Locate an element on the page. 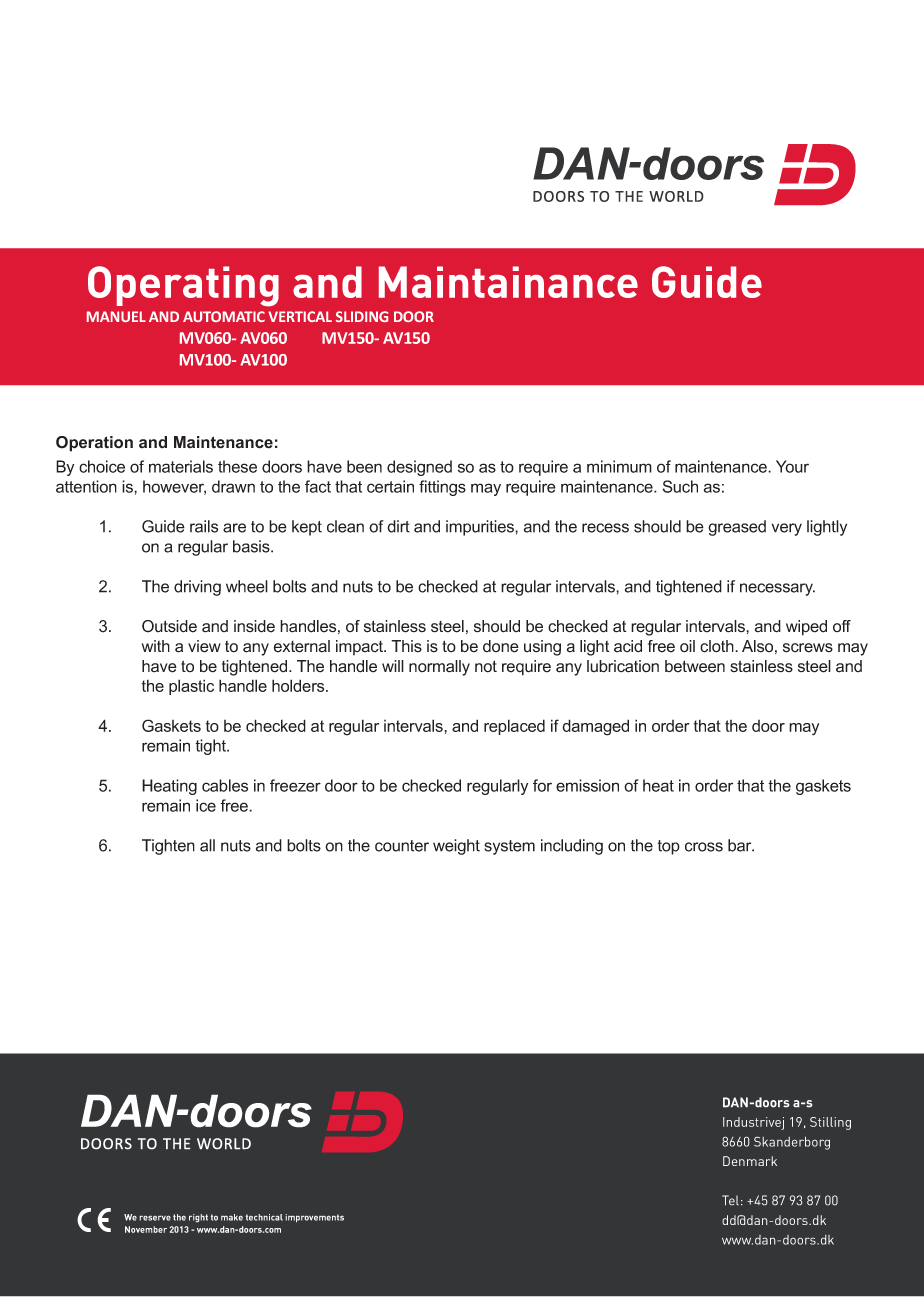 This image has width=924, height=1297. cables is located at coordinates (225, 785).
